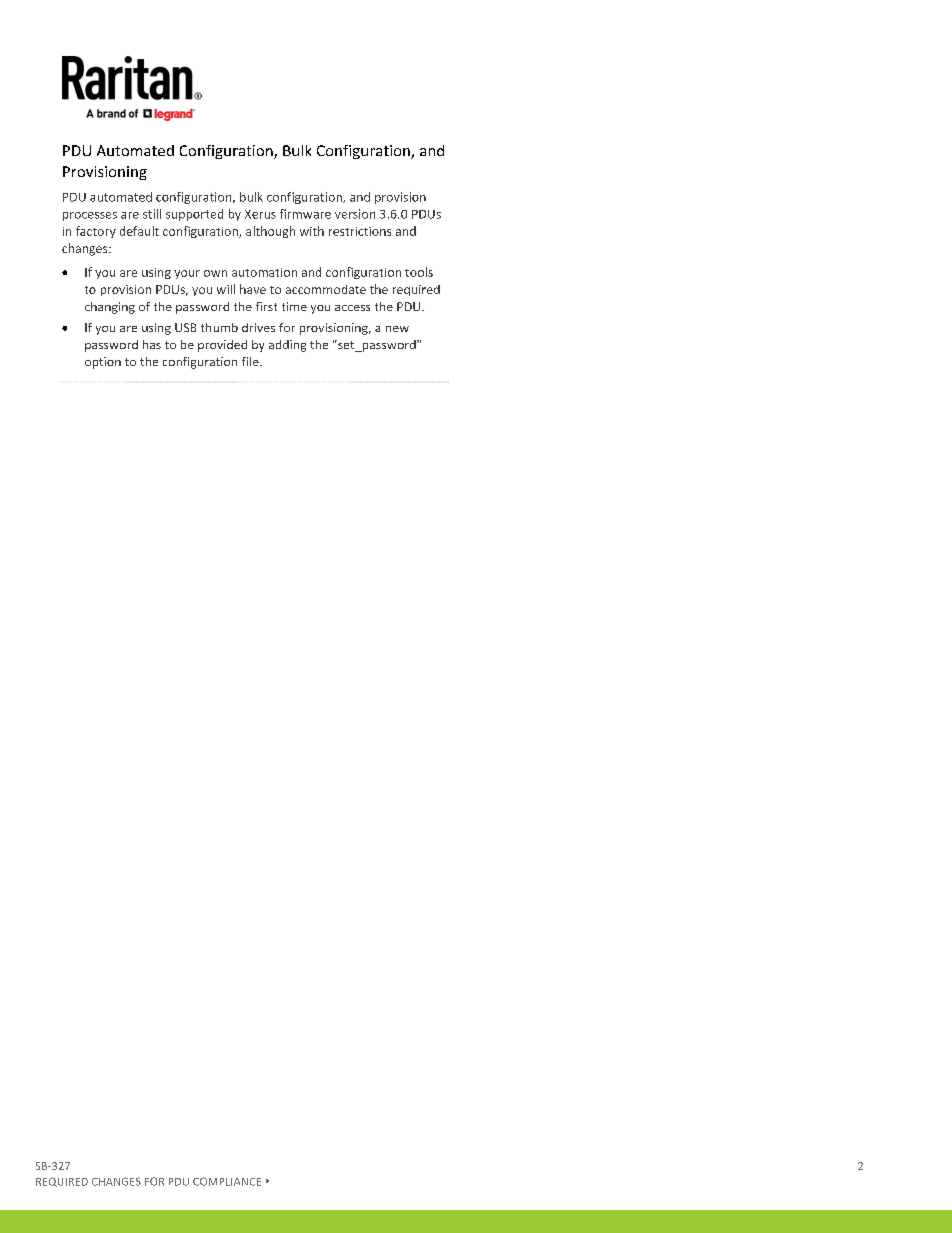  What do you see at coordinates (270, 232) in the screenshot?
I see `although` at bounding box center [270, 232].
